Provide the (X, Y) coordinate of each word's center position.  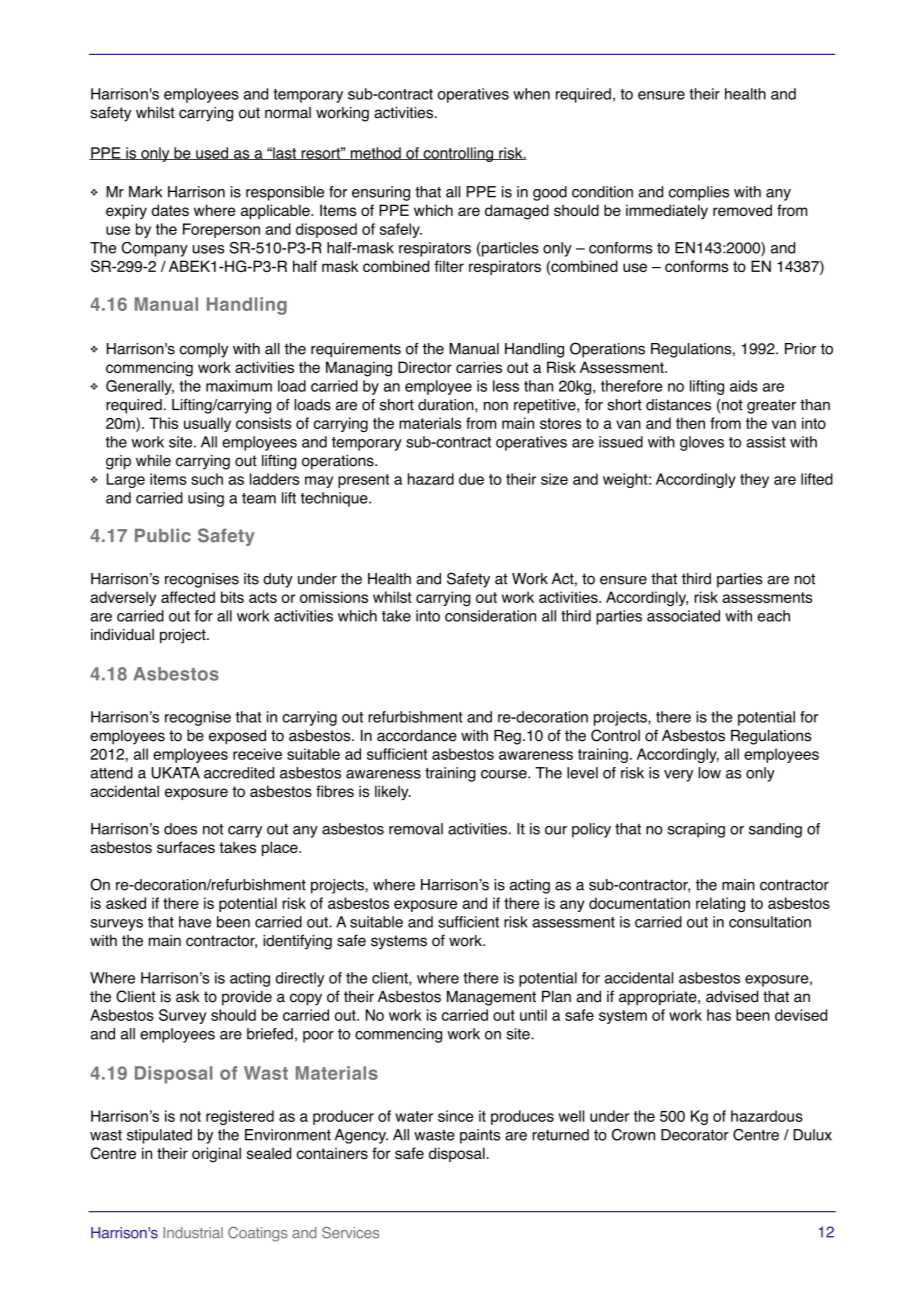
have (195, 922)
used (212, 153)
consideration (490, 616)
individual (122, 635)
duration (447, 405)
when (531, 94)
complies (699, 193)
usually (207, 424)
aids (744, 386)
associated (683, 616)
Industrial (193, 1233)
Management (491, 998)
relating (720, 904)
